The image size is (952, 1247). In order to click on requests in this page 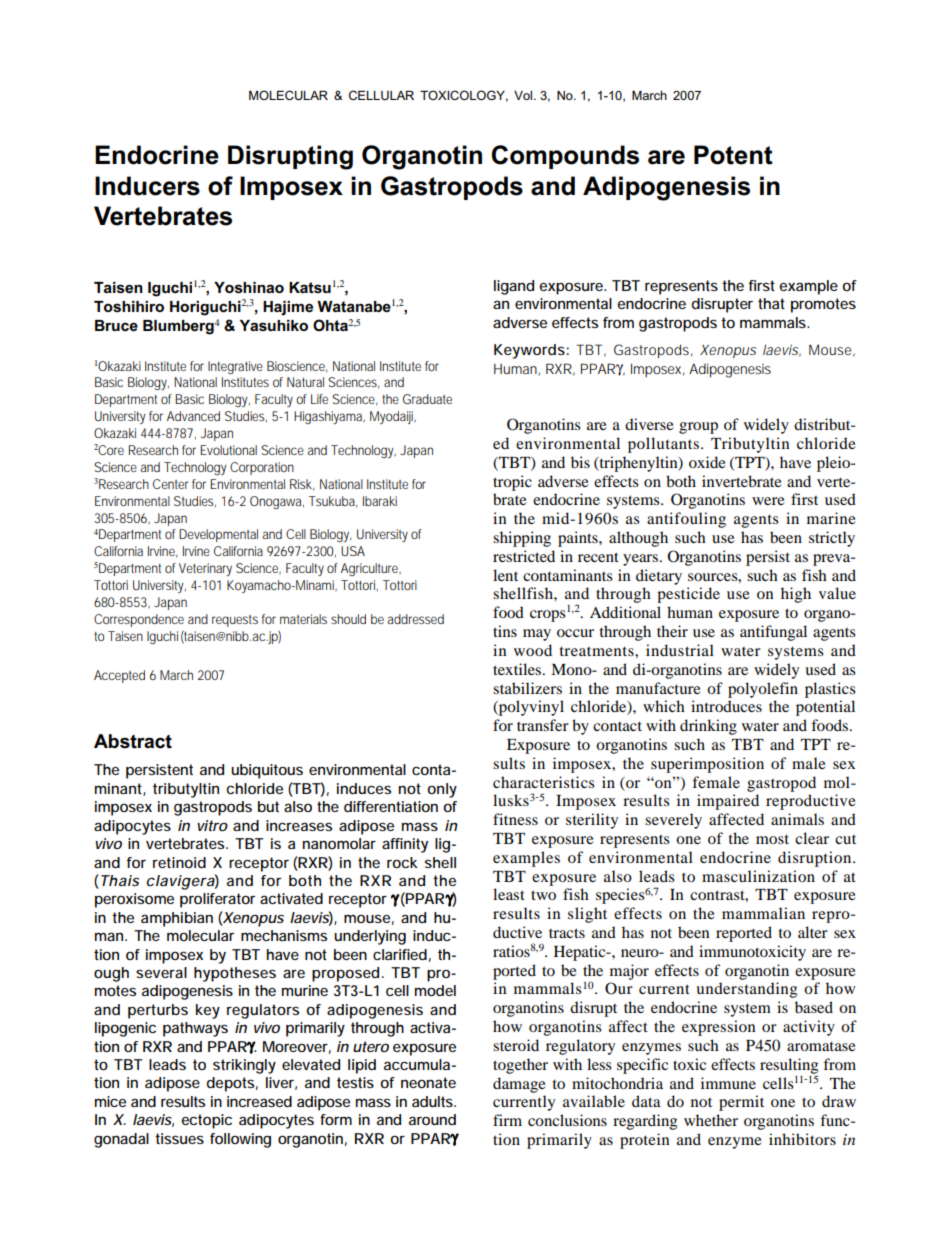, I will do `click(235, 621)`.
